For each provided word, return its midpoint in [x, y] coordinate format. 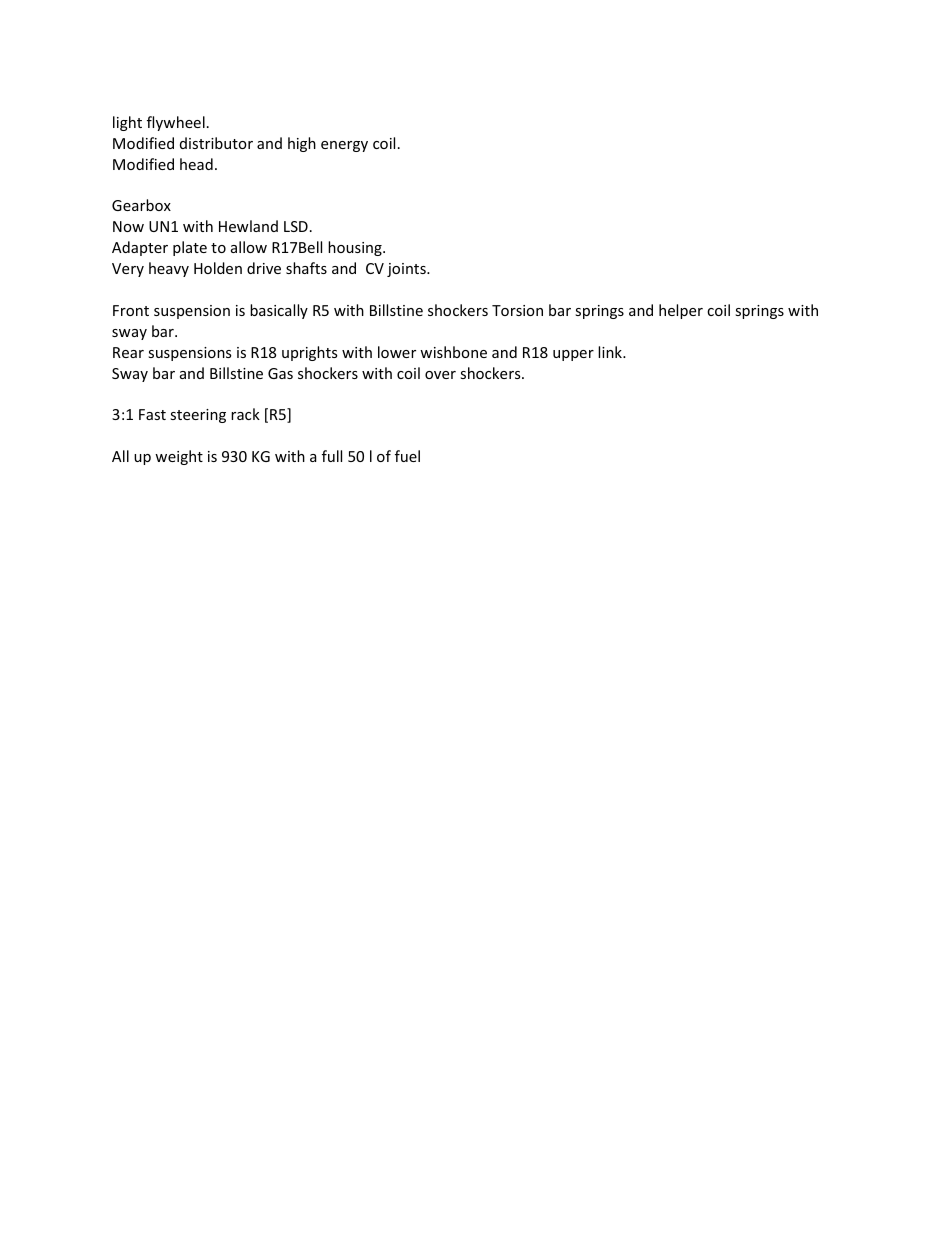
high [302, 144]
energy [344, 146]
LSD [296, 226]
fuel [407, 456]
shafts [306, 268]
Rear [128, 352]
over [440, 375]
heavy [169, 269]
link [611, 352]
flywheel [176, 123]
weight [179, 457]
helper [681, 311]
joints [407, 270]
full [332, 456]
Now [128, 226]
